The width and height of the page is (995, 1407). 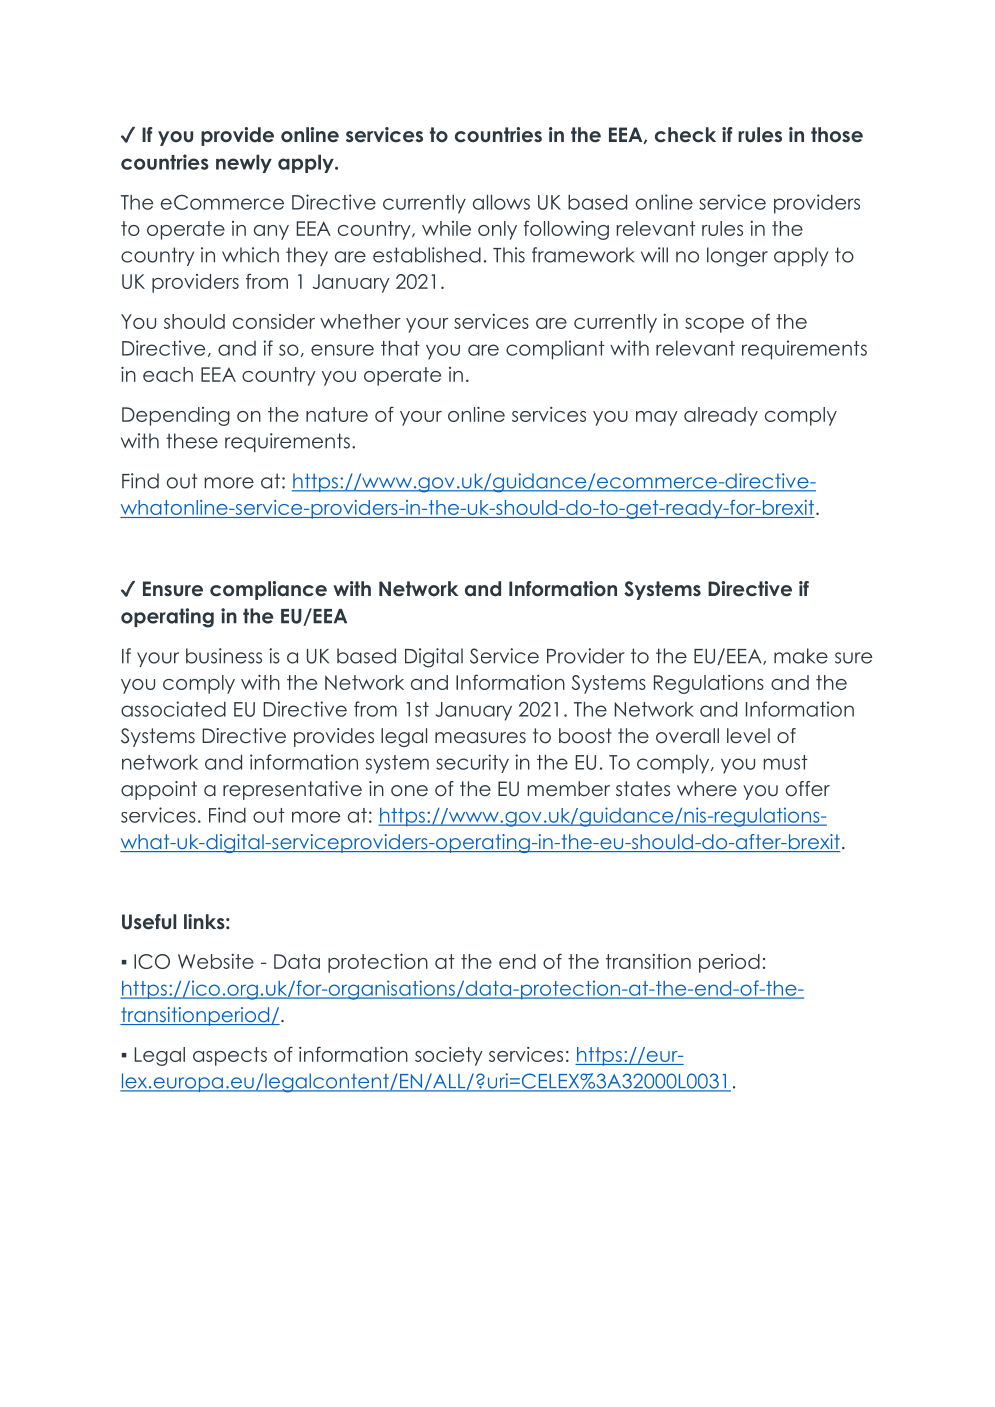 I want to click on security, so click(x=472, y=763).
